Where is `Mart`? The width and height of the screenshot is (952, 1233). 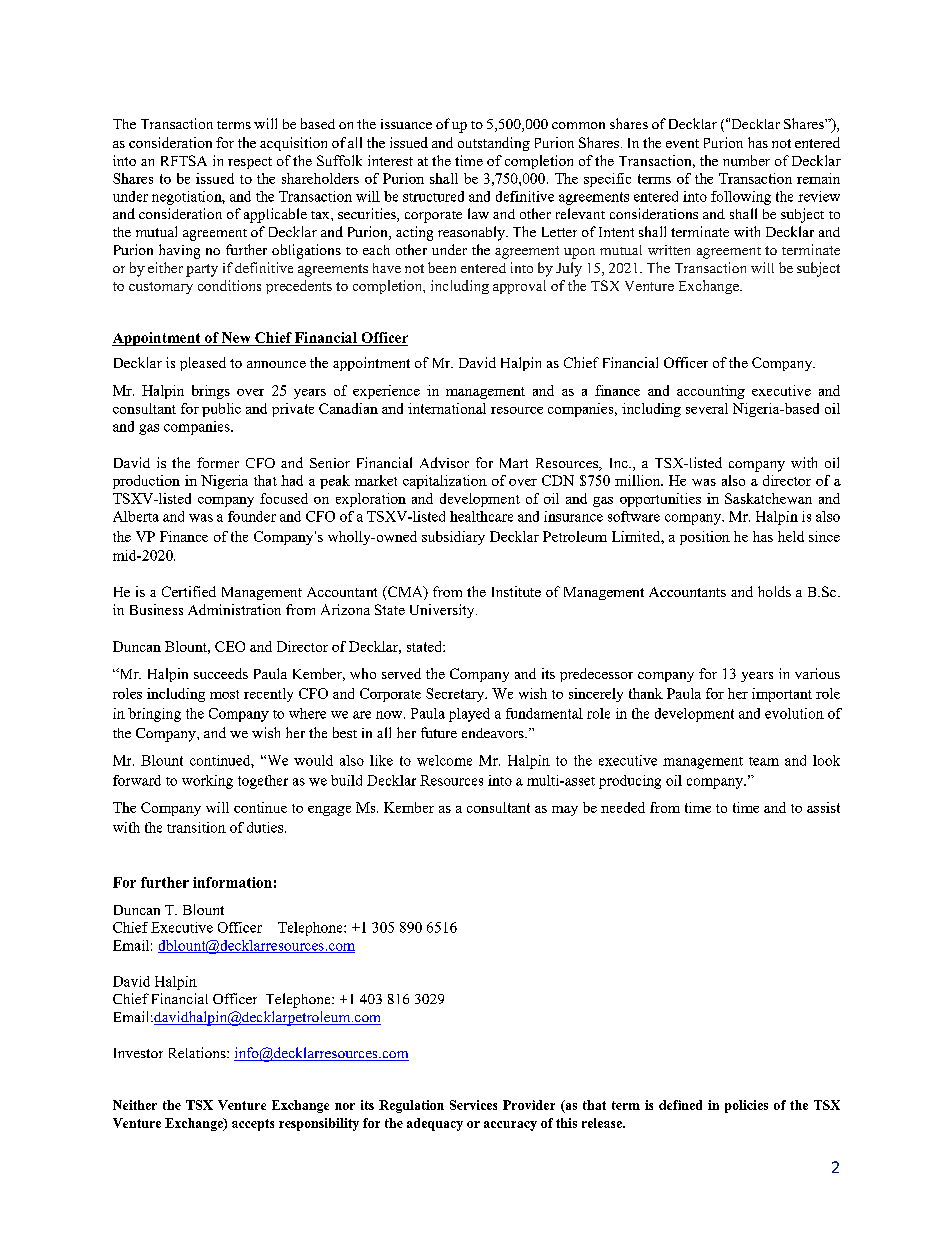 Mart is located at coordinates (514, 463).
